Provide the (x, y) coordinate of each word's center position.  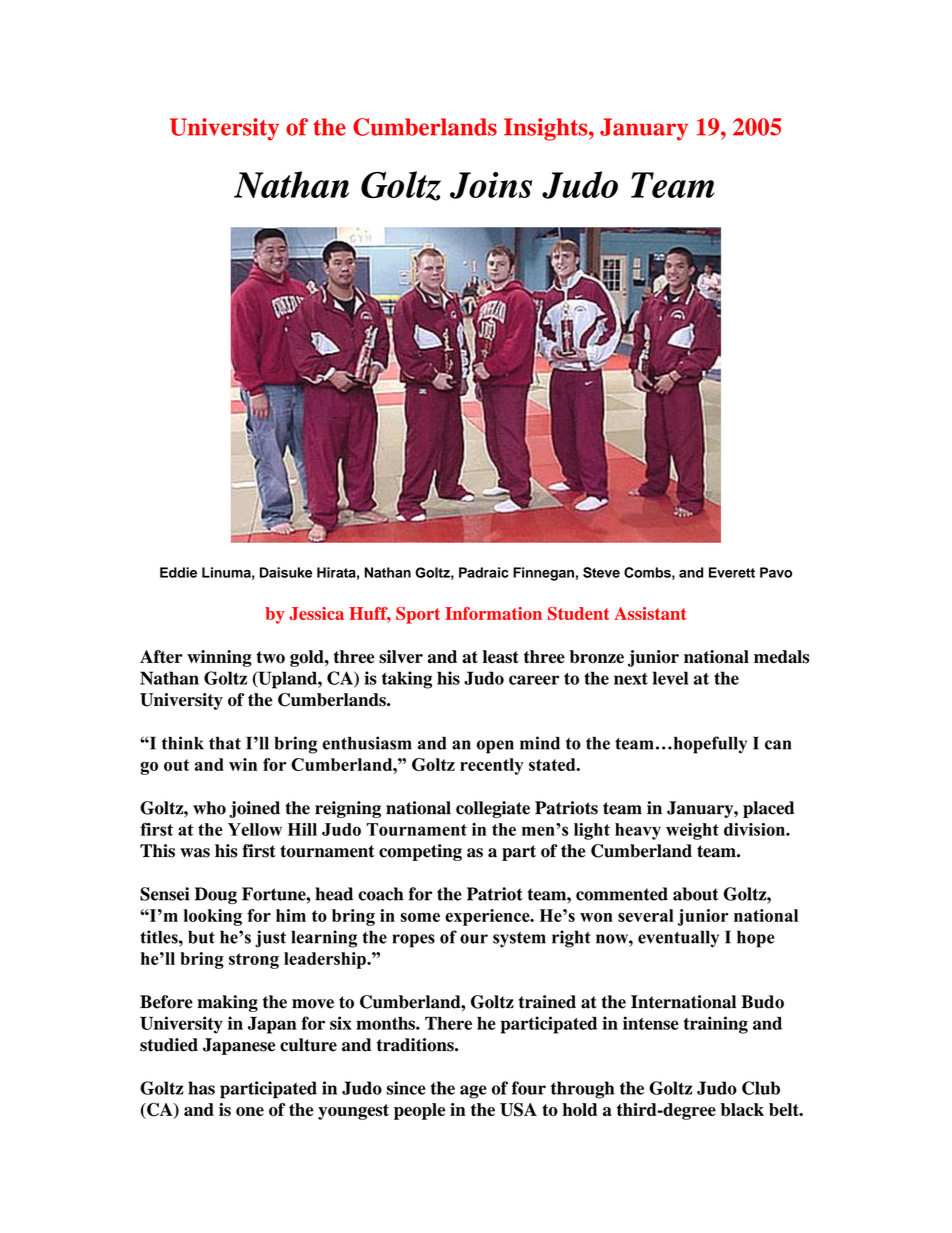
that (225, 743)
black (742, 1109)
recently (492, 766)
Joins (491, 185)
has (201, 1088)
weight (692, 831)
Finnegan (543, 574)
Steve (601, 572)
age (473, 1092)
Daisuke (286, 572)
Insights (547, 129)
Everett (732, 572)
